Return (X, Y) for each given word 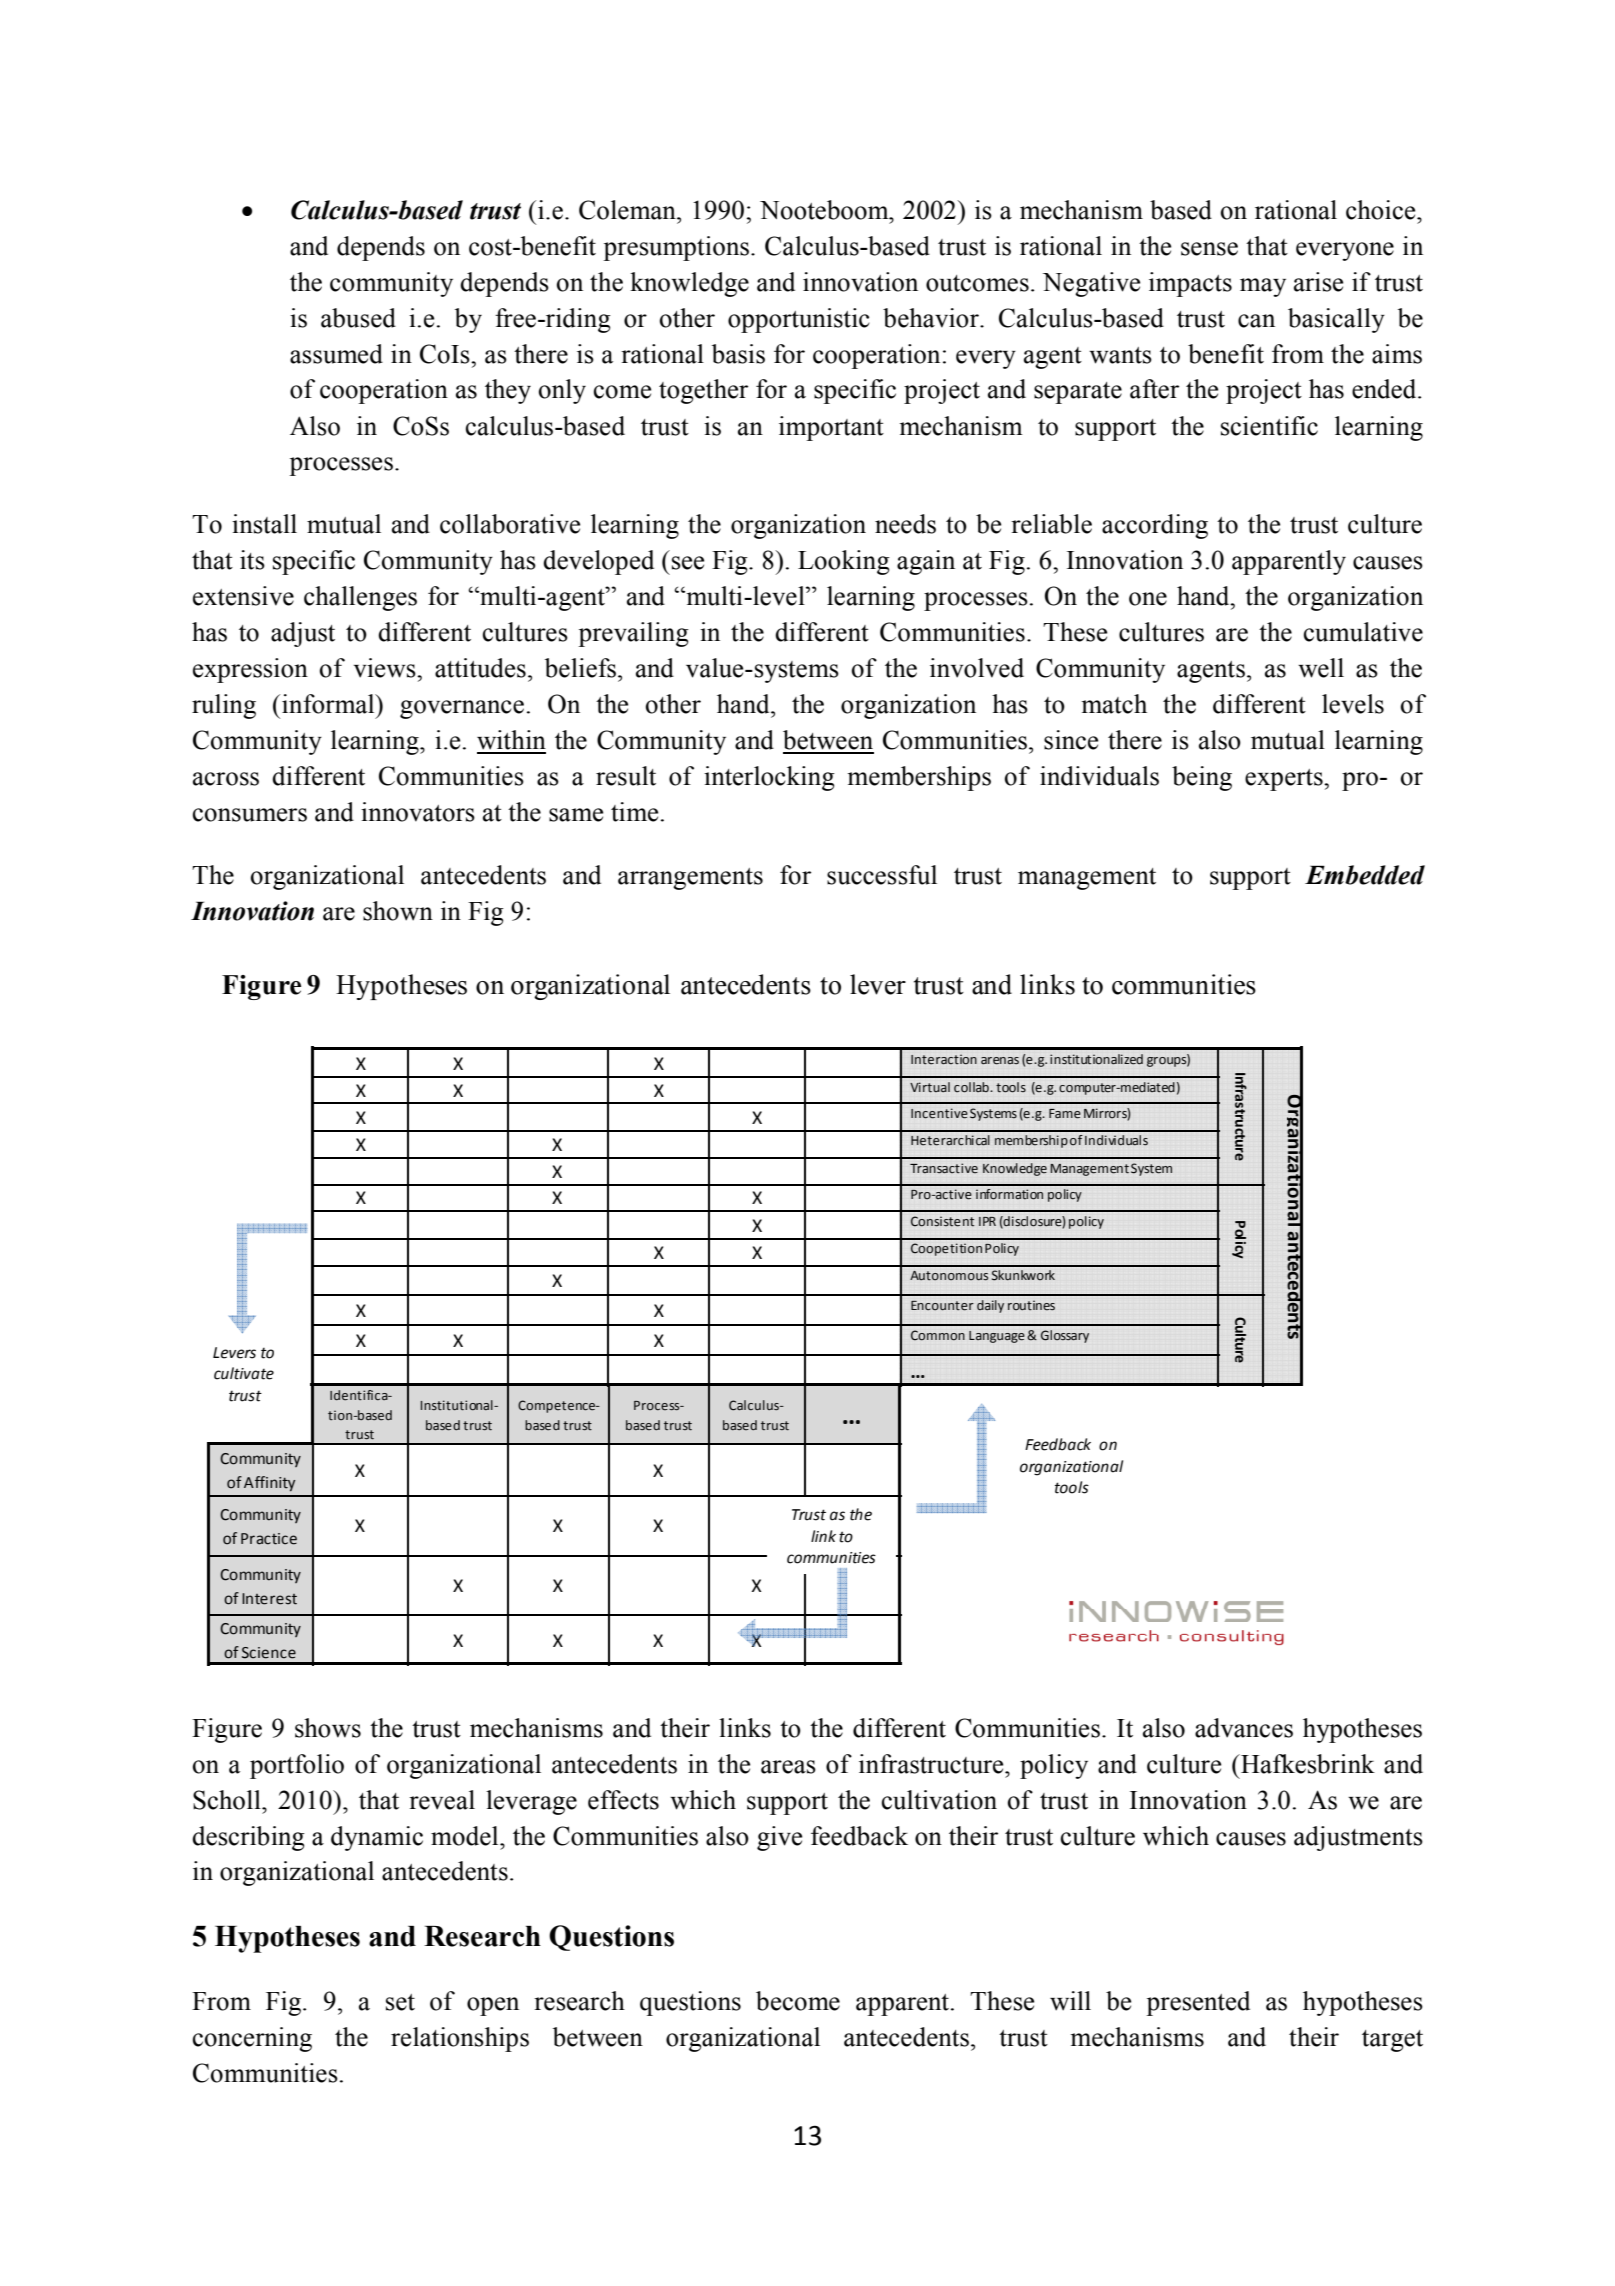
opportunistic (799, 320)
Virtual (930, 1087)
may (1263, 287)
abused (358, 318)
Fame (1065, 1114)
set (400, 2002)
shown (398, 911)
